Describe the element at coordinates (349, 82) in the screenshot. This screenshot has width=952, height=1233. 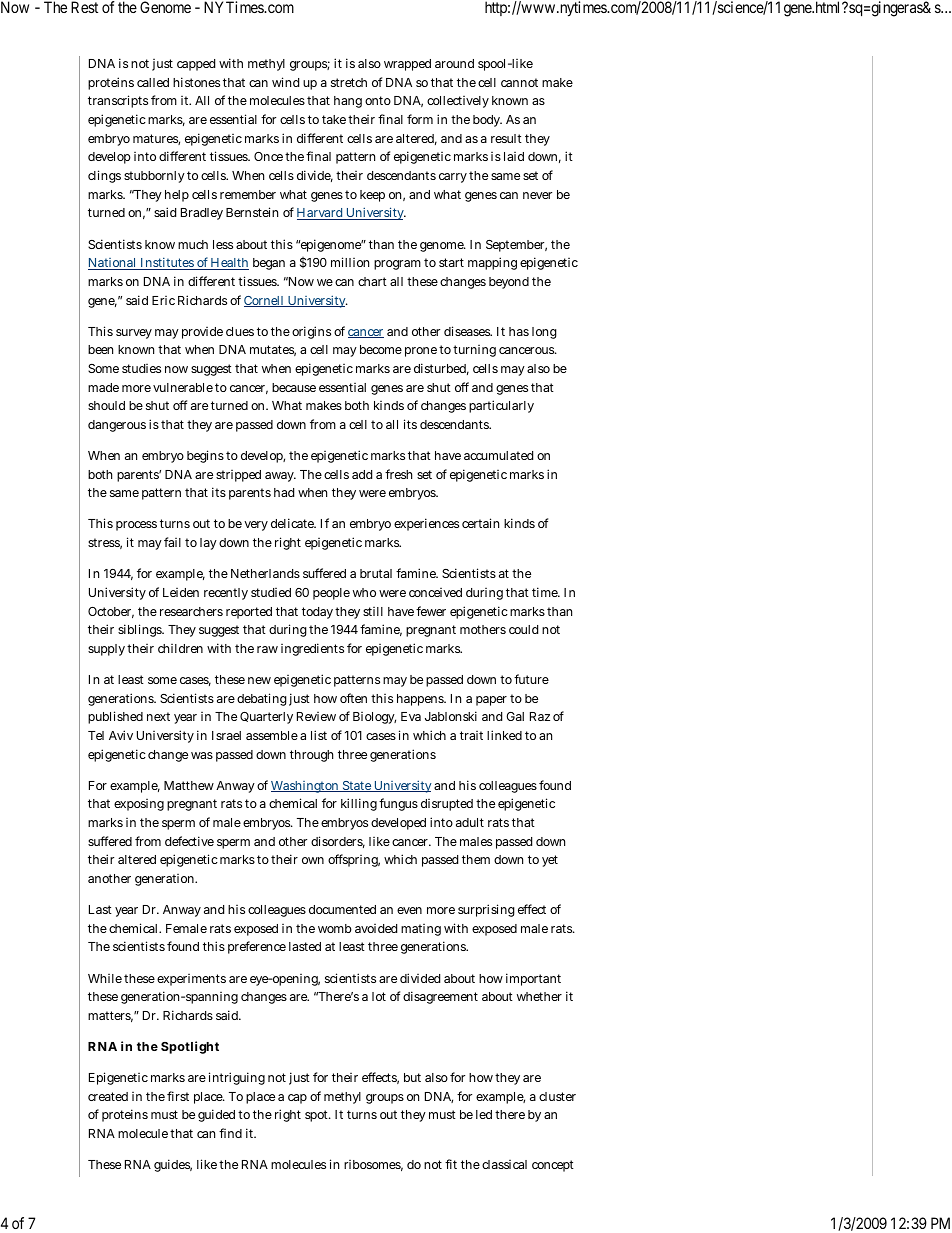
I see `stretch` at that location.
